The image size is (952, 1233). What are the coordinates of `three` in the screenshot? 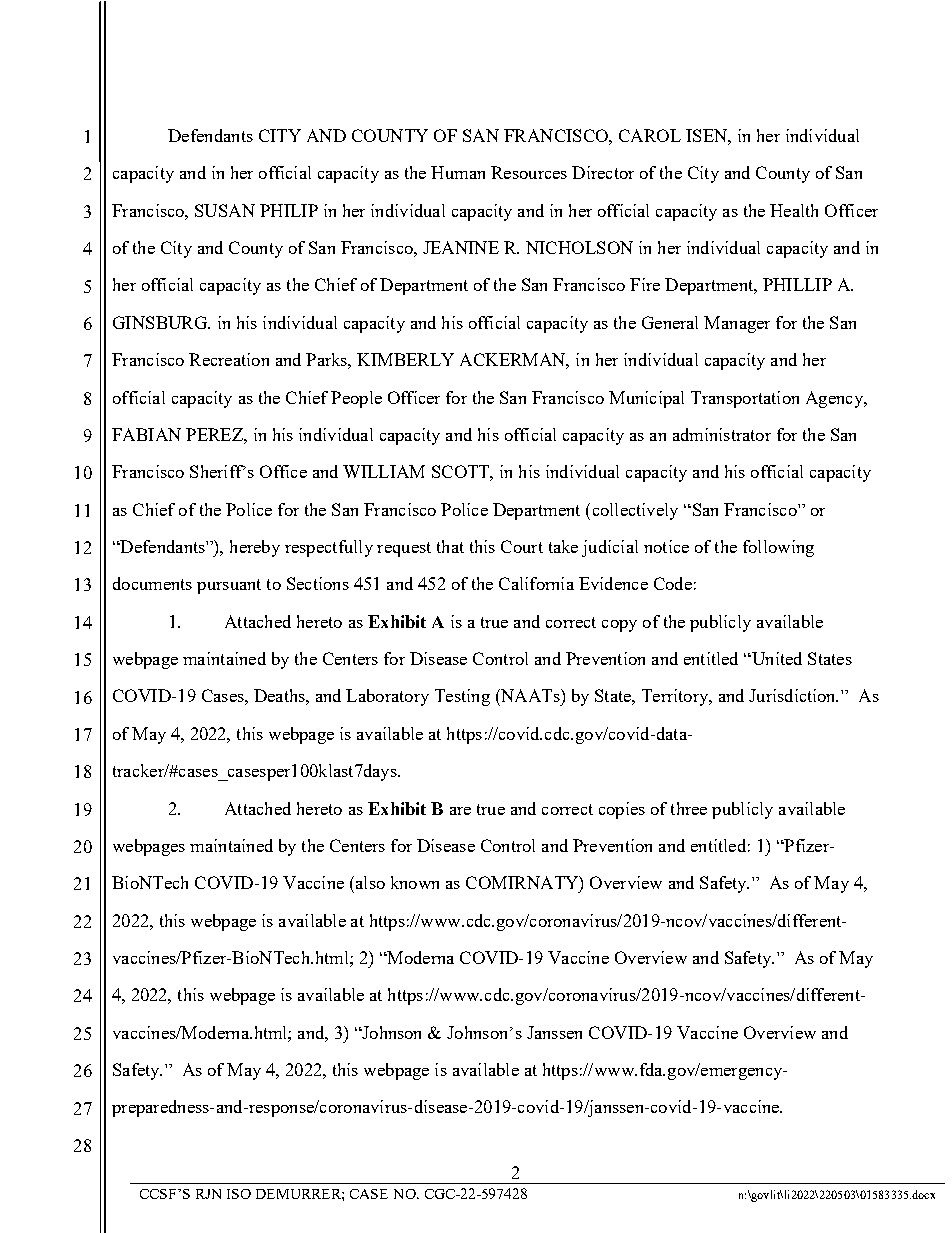 It's located at (689, 808).
